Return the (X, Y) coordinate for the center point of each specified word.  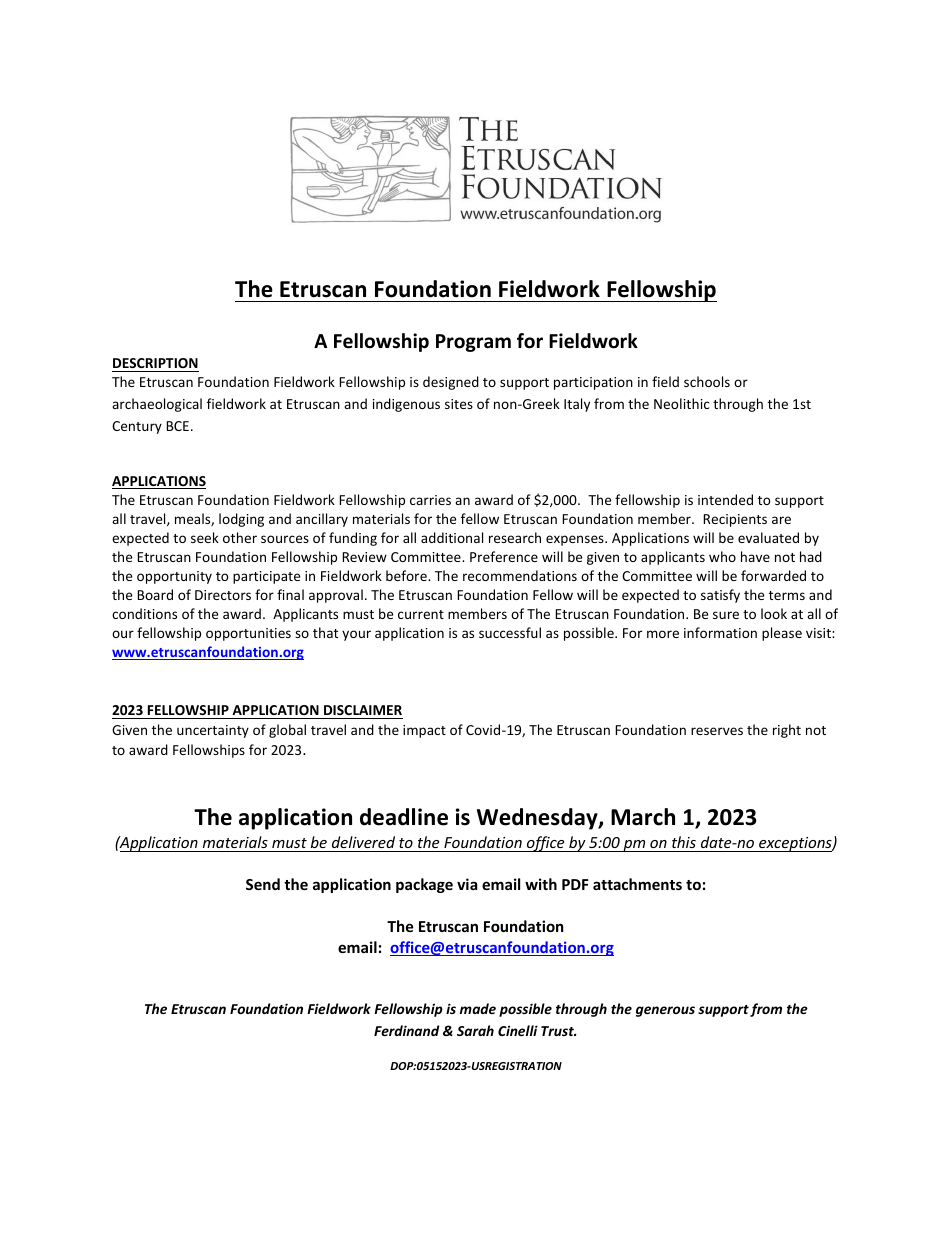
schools (707, 381)
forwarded (773, 575)
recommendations (520, 575)
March (643, 817)
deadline (404, 817)
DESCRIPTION (155, 363)
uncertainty (213, 731)
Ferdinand (406, 1030)
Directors (223, 595)
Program (473, 343)
